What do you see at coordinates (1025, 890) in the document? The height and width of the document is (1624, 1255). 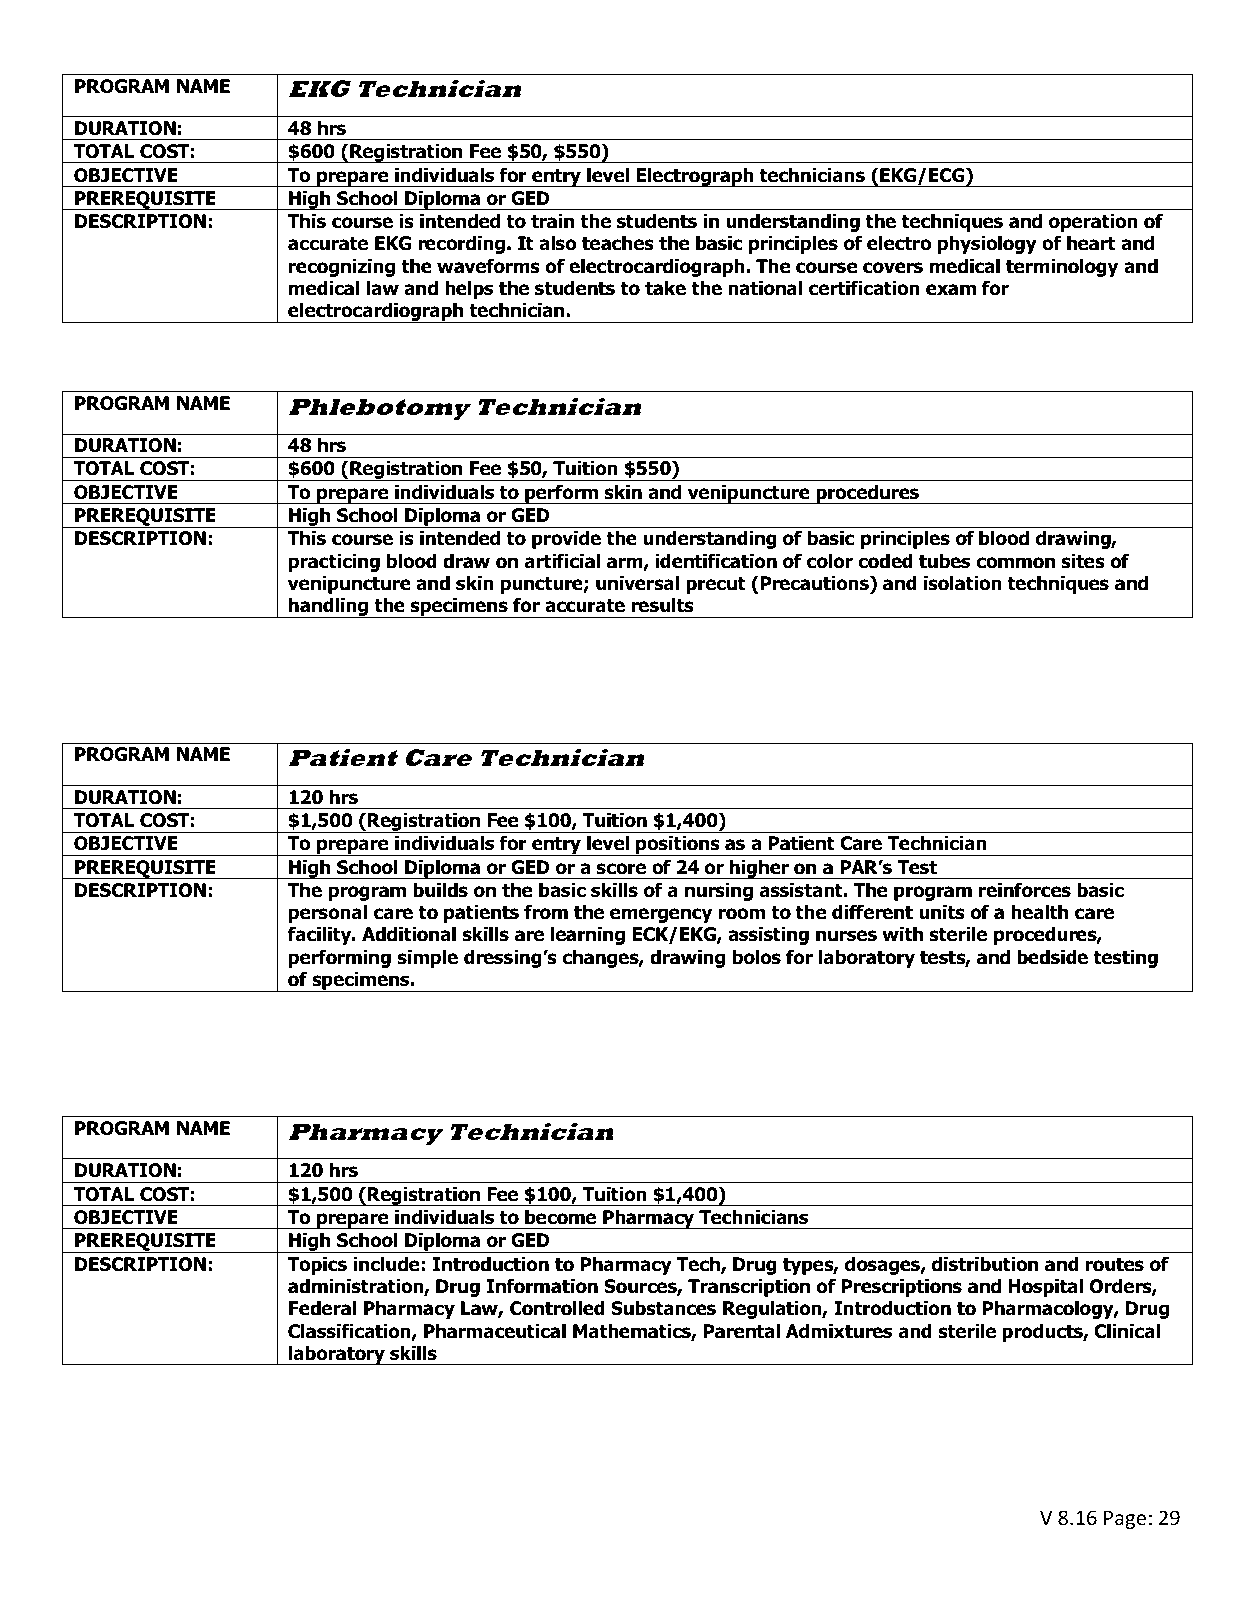 I see `reinforces` at bounding box center [1025, 890].
